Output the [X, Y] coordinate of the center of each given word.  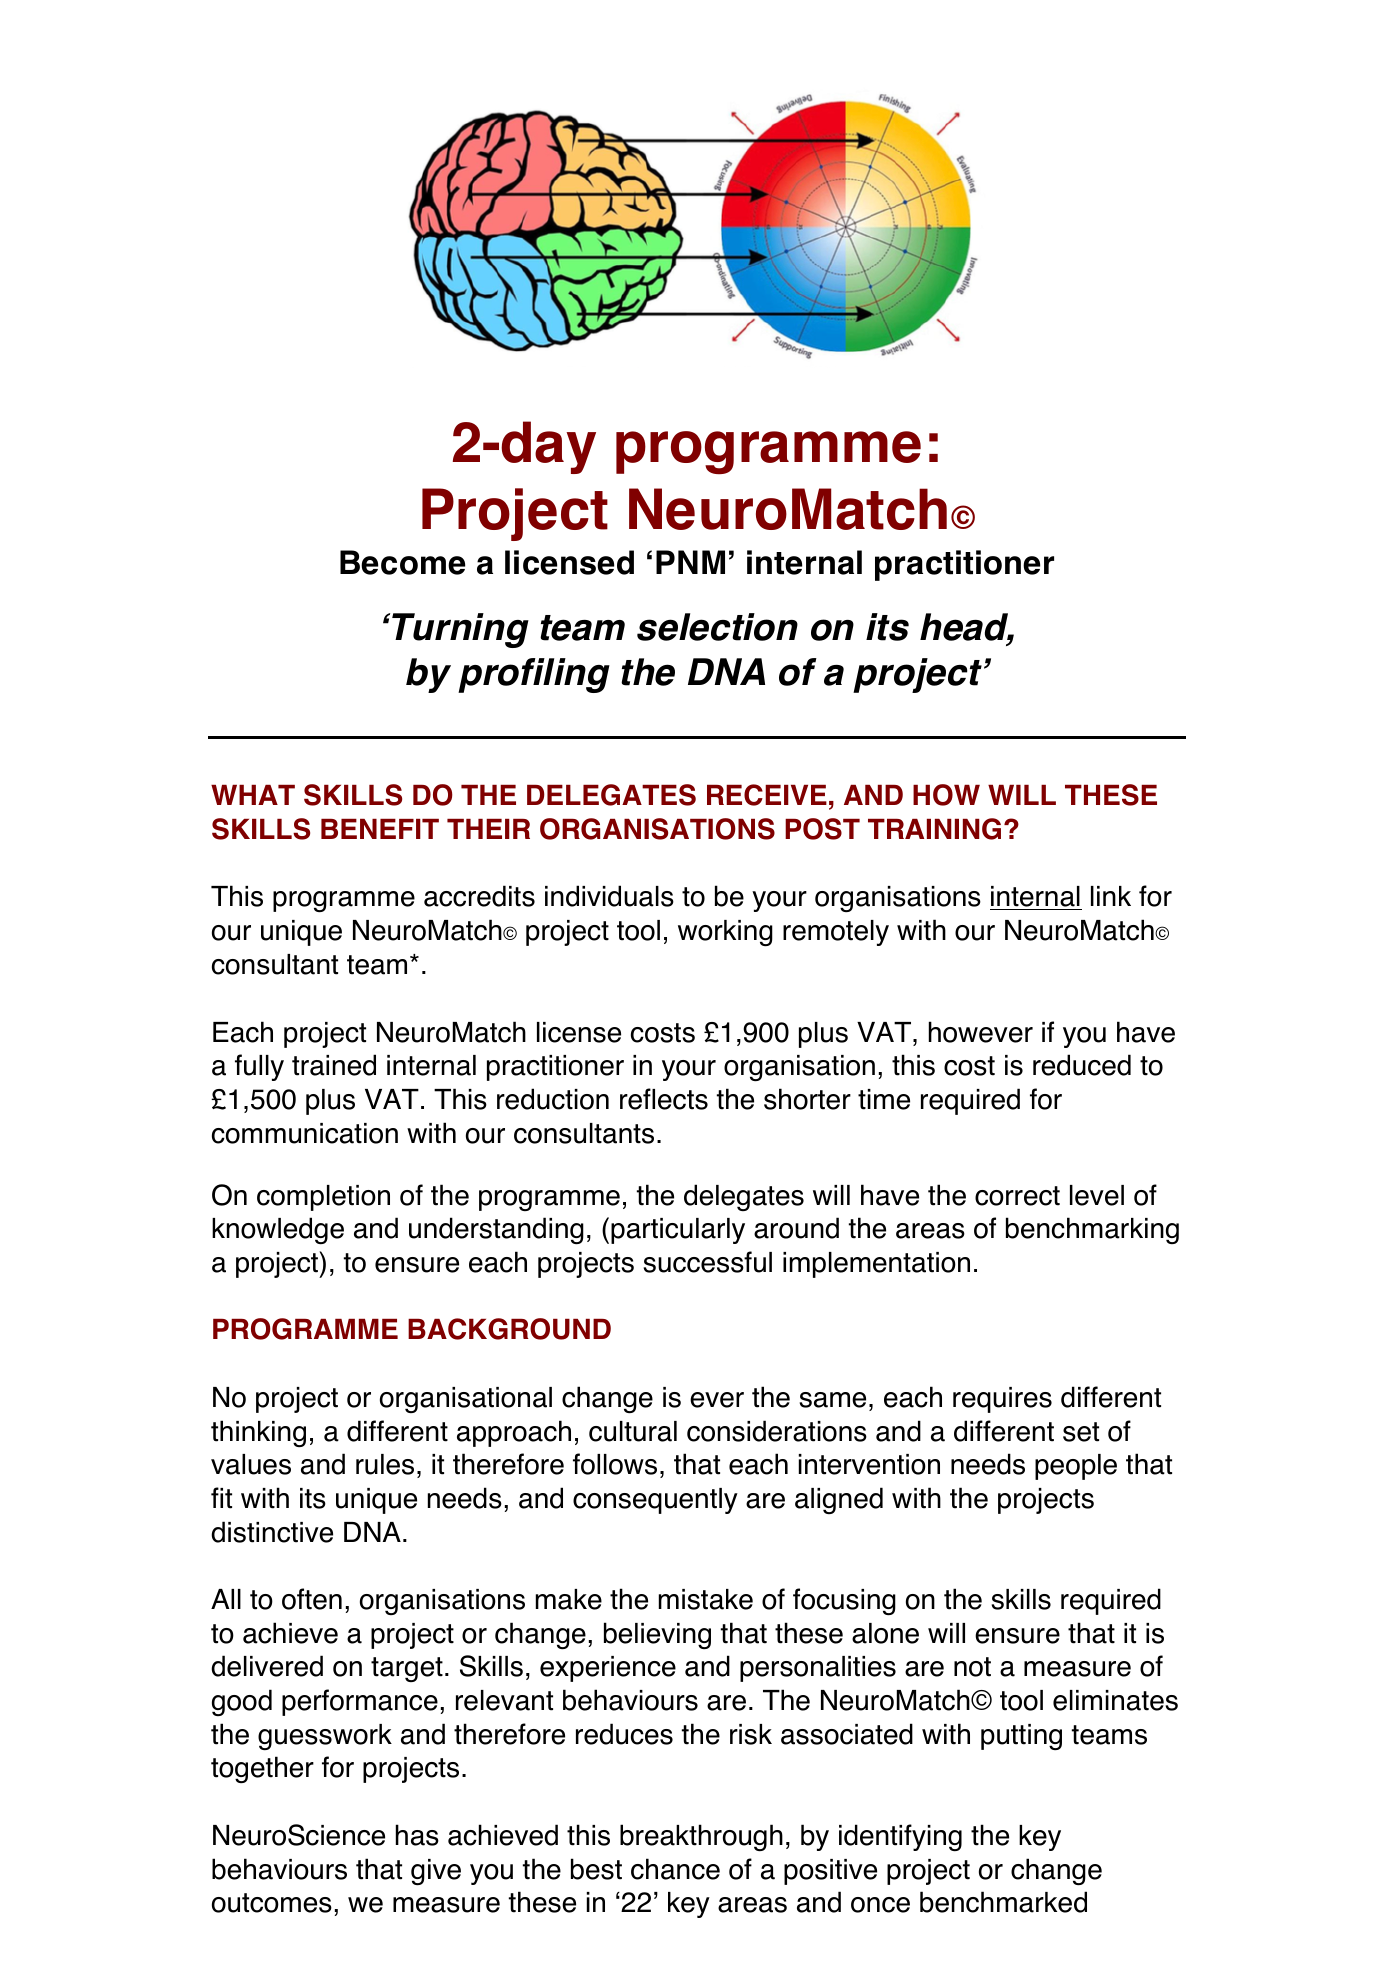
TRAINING [934, 829]
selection [717, 627]
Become [402, 562]
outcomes [272, 1903]
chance [675, 1869]
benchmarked [1003, 1902]
